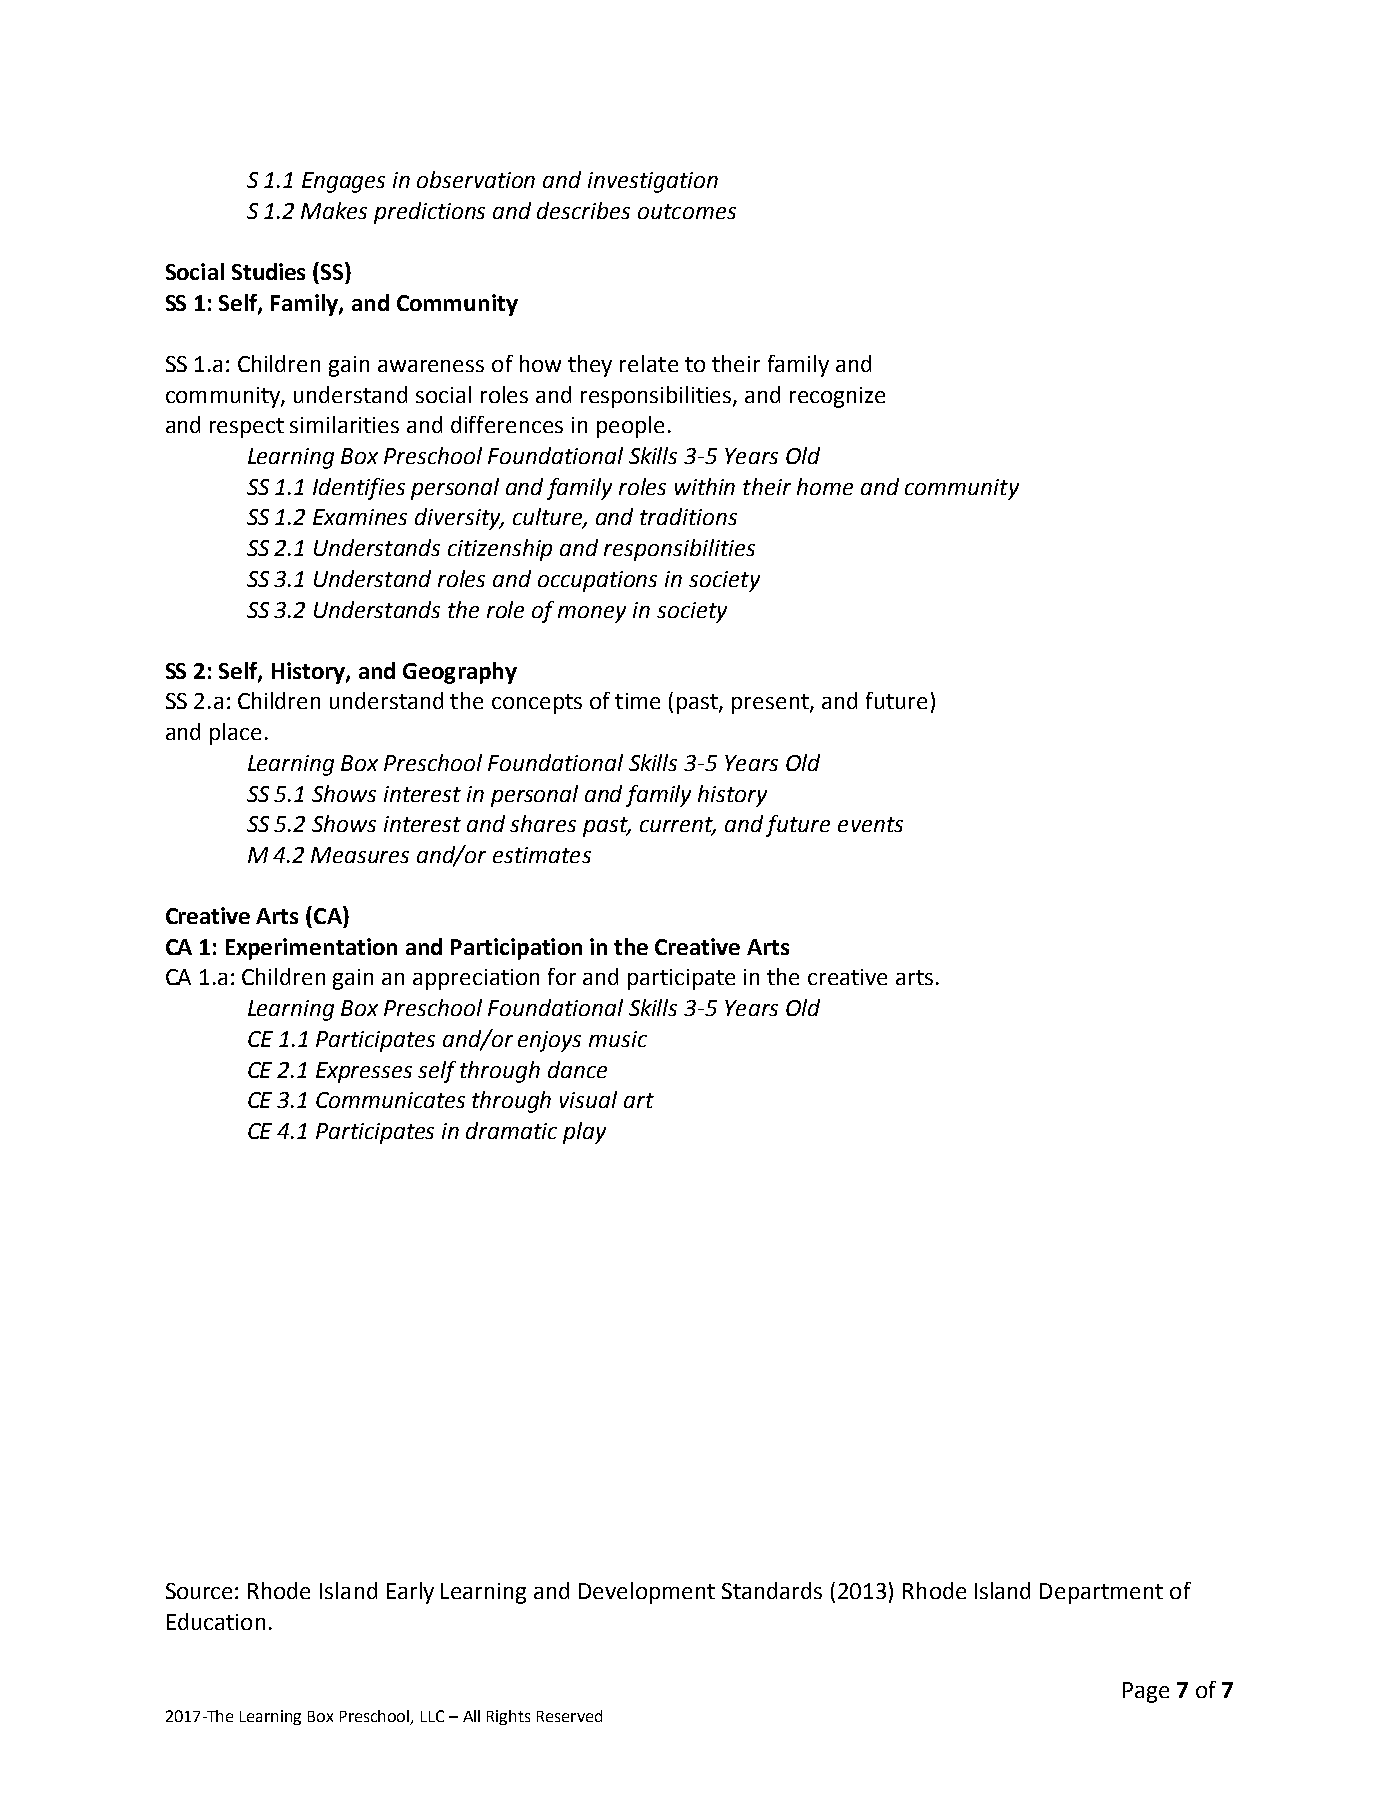  What do you see at coordinates (870, 824) in the screenshot?
I see `events` at bounding box center [870, 824].
